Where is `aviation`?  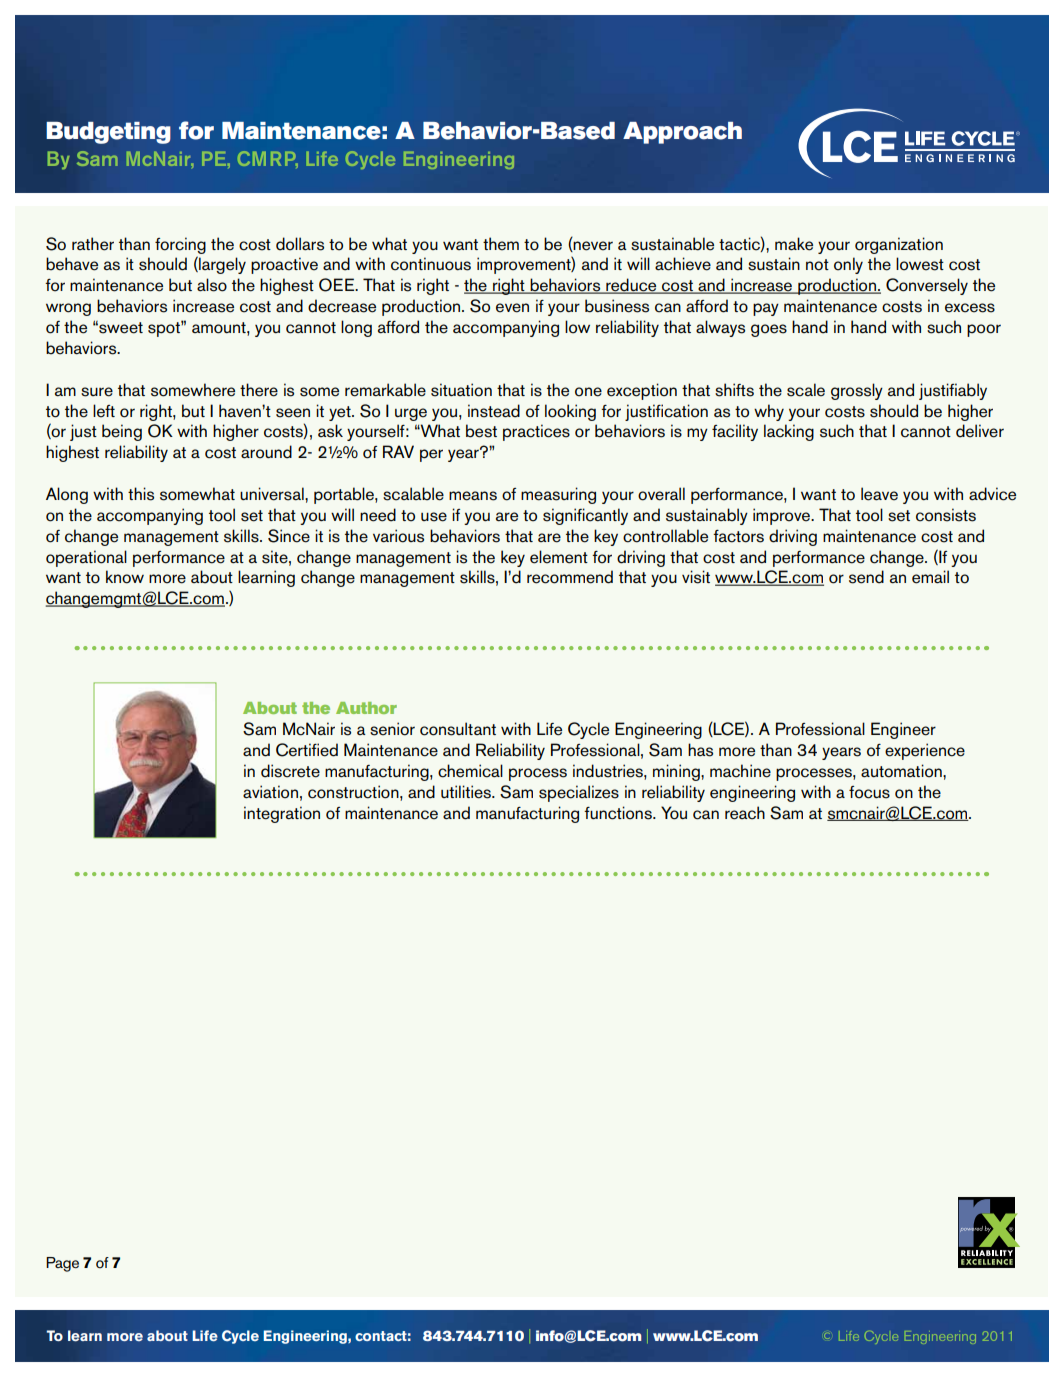 aviation is located at coordinates (270, 792).
